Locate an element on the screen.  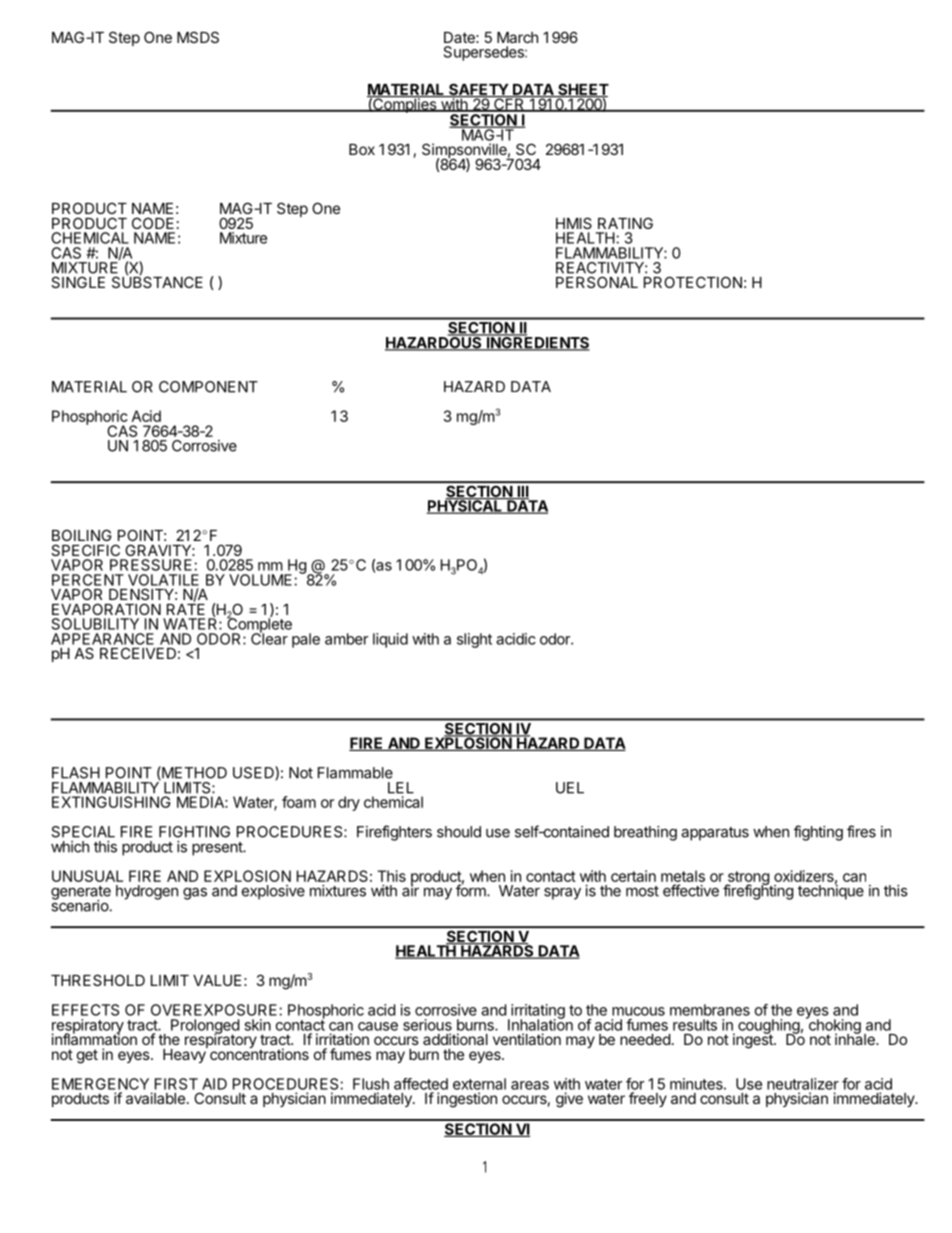
neutralizer is located at coordinates (803, 1084).
